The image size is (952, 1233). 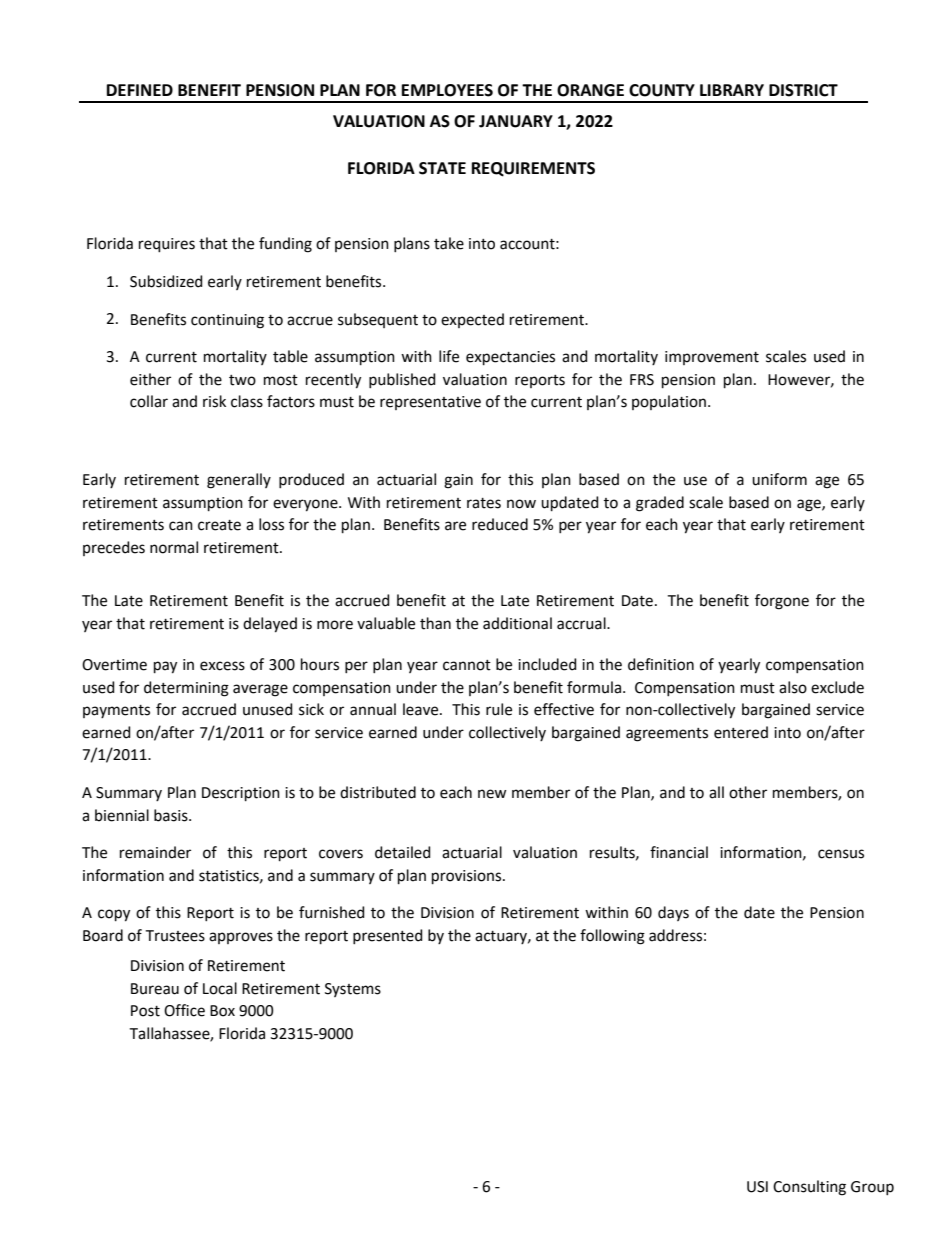 I want to click on additional, so click(x=517, y=623).
